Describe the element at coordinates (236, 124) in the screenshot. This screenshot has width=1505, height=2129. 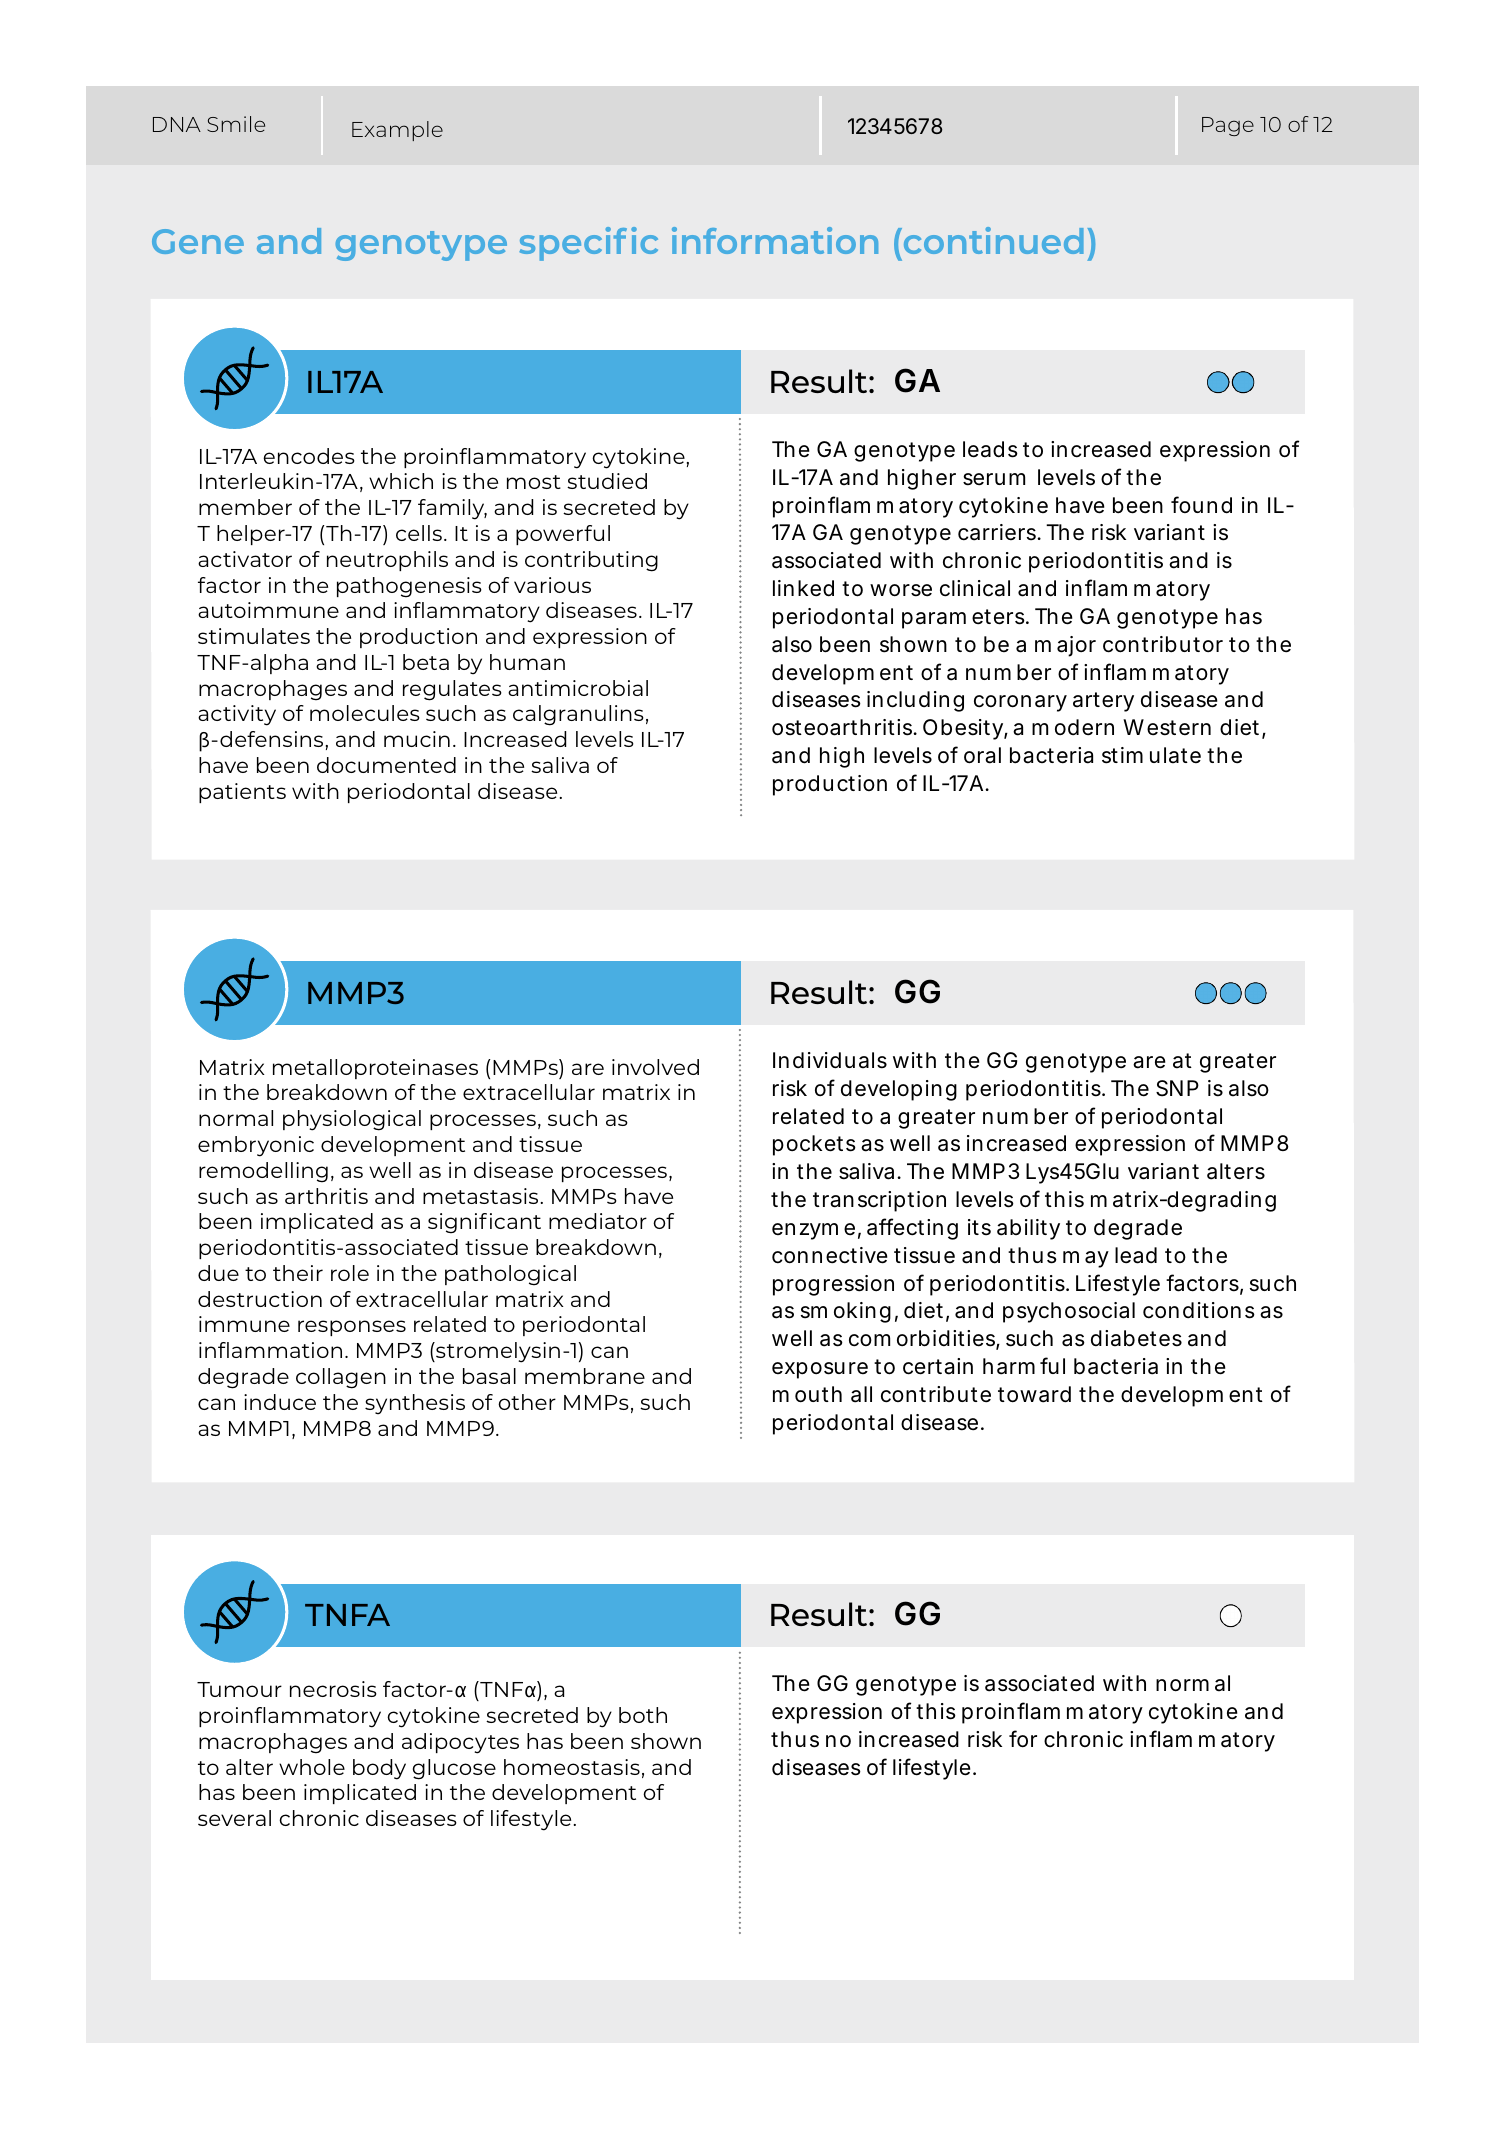
I see `Smile` at that location.
